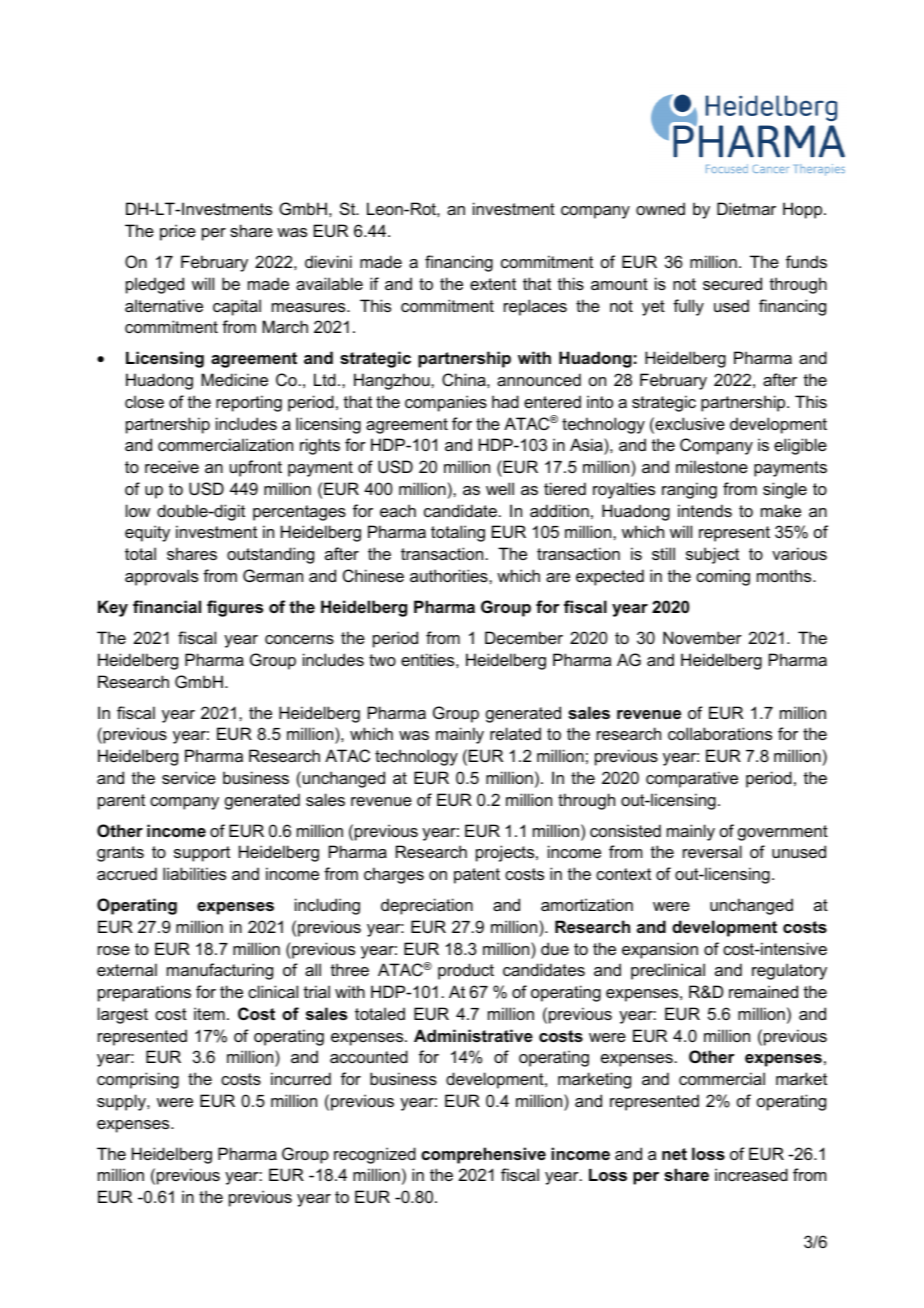 Image resolution: width=924 pixels, height=1308 pixels. Describe the element at coordinates (167, 606) in the screenshot. I see `financial` at that location.
